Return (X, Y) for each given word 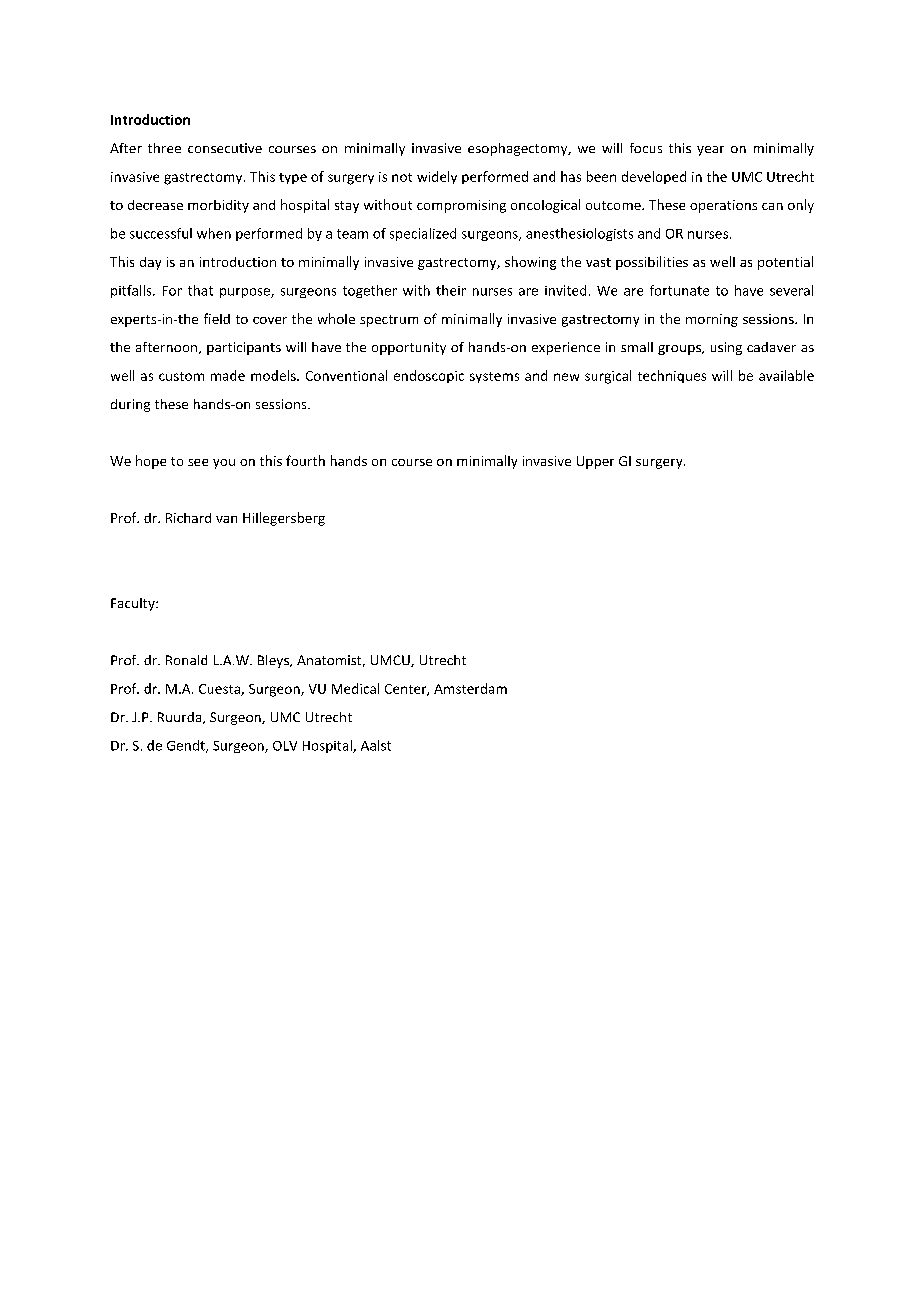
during (130, 405)
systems (494, 377)
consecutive (225, 148)
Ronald (186, 660)
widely (437, 177)
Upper (595, 462)
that (200, 290)
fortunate (679, 290)
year (710, 151)
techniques (672, 376)
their (451, 290)
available (786, 375)
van (226, 519)
